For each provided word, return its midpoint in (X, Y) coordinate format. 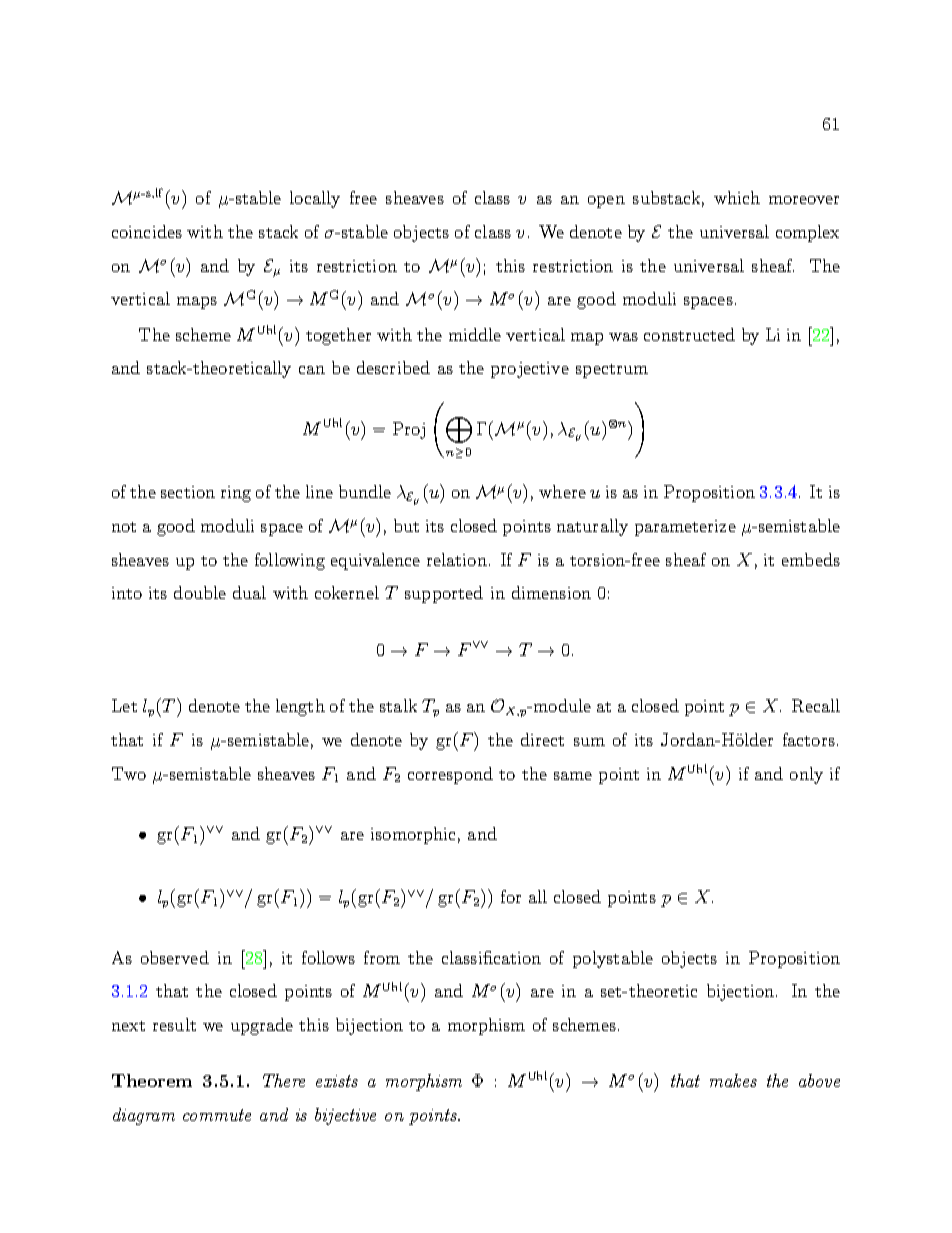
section (188, 492)
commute (217, 1115)
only (806, 775)
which (737, 197)
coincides (147, 231)
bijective (345, 1116)
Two (129, 773)
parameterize (685, 528)
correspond (450, 775)
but (406, 525)
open (606, 202)
